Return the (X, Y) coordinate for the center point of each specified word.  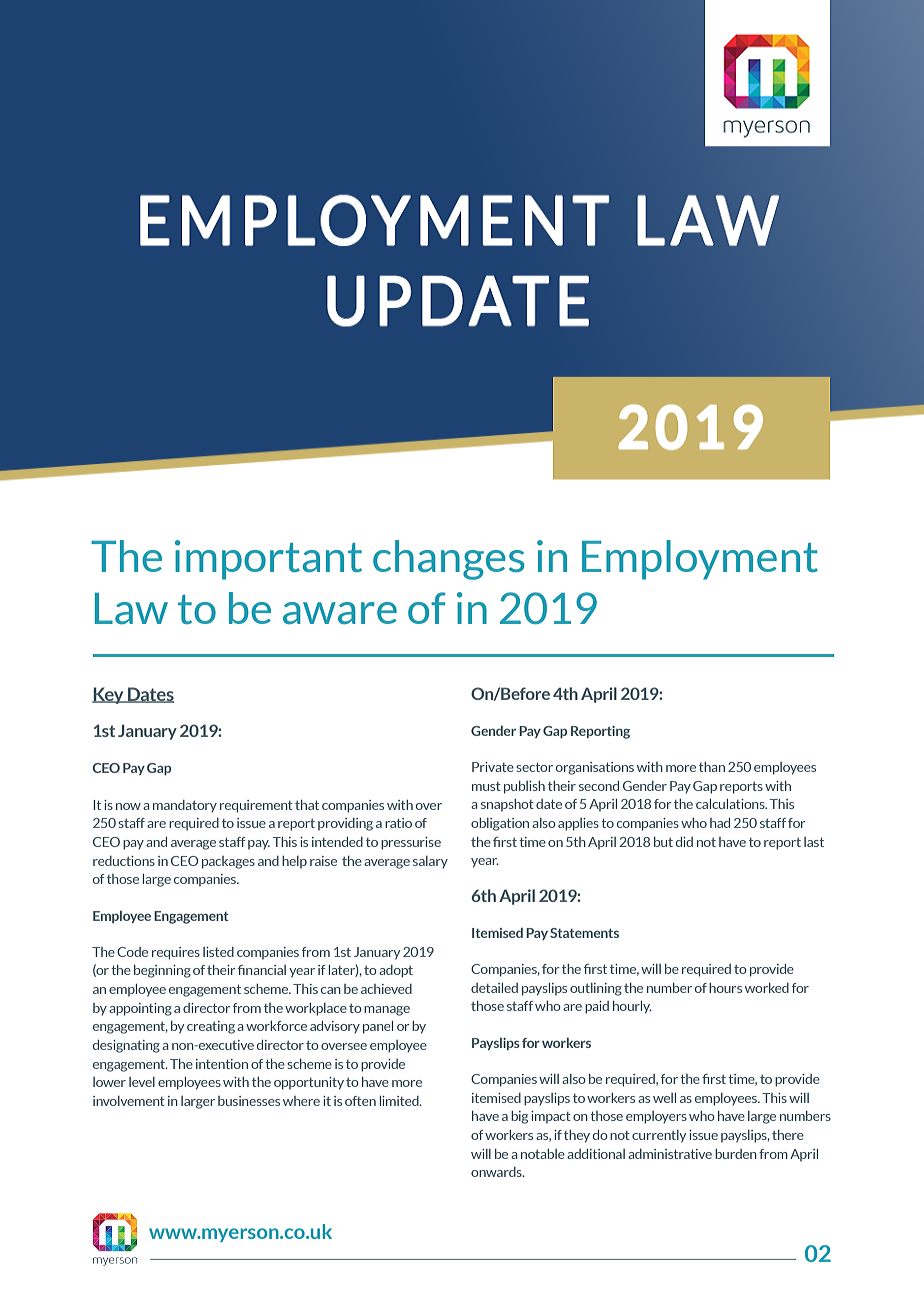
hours (725, 988)
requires (176, 953)
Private (493, 767)
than (712, 767)
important (268, 560)
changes (449, 560)
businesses (249, 1101)
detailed (494, 988)
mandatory (185, 806)
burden (736, 1154)
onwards (497, 1172)
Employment (700, 560)
